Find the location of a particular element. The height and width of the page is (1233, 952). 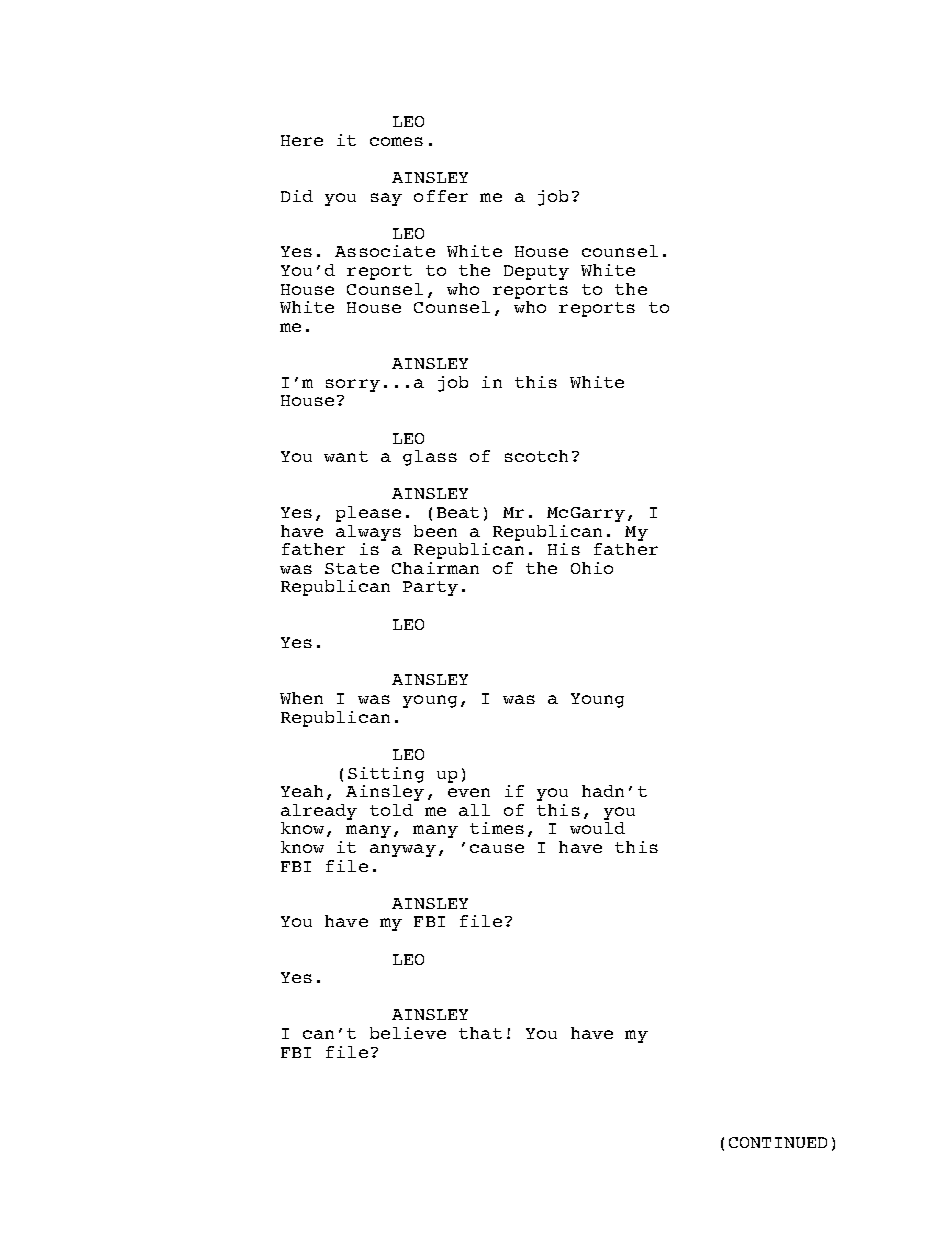

even is located at coordinates (469, 792).
